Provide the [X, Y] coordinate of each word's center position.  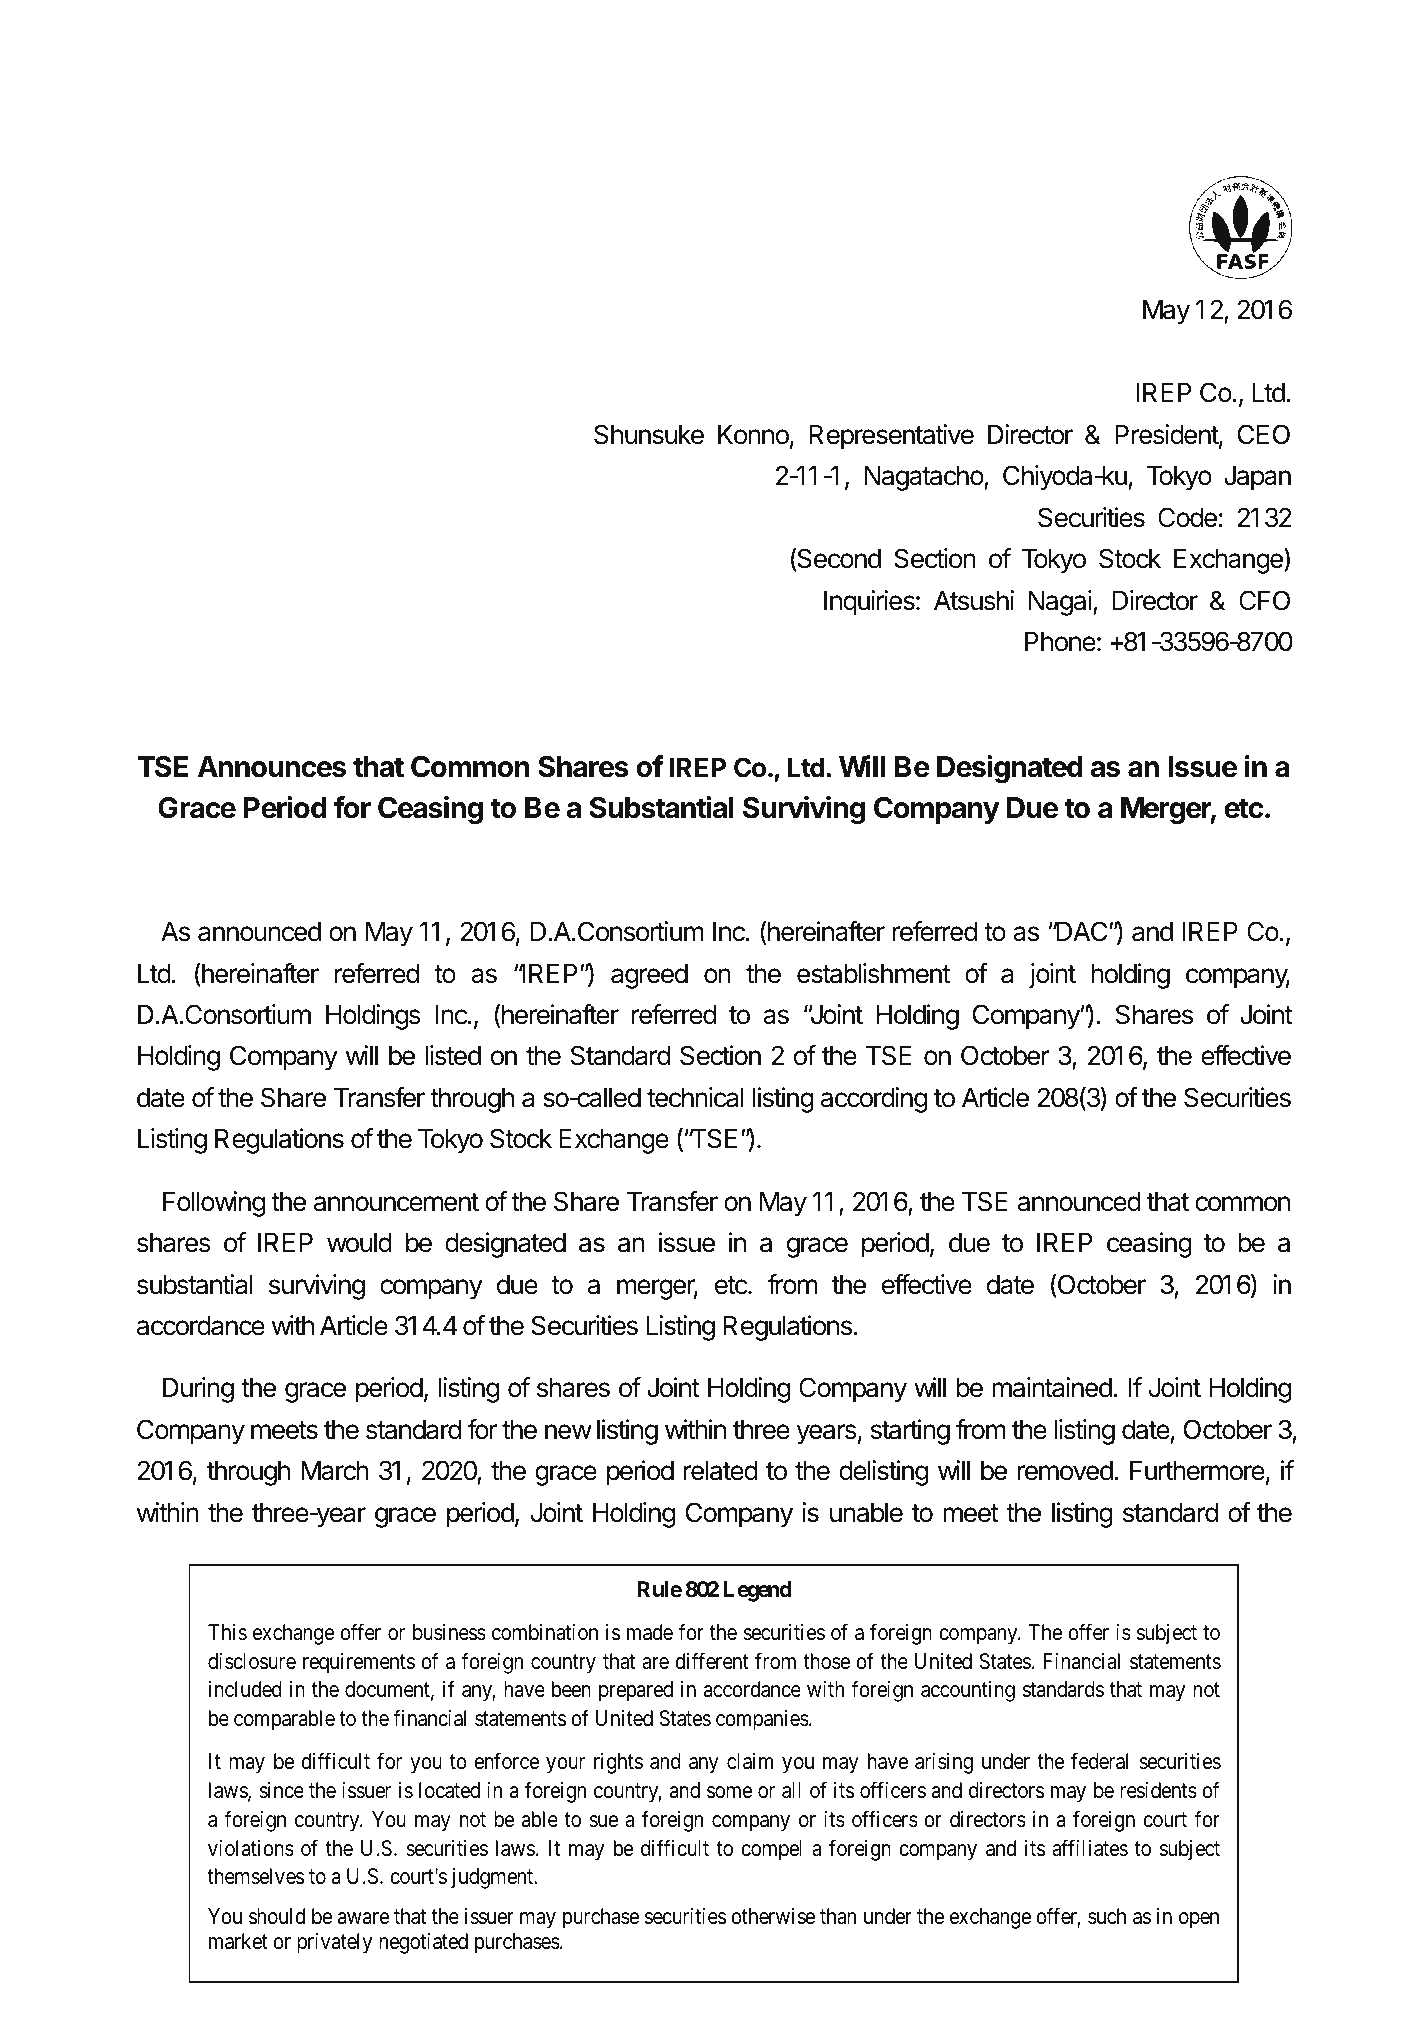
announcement [396, 1202]
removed [1065, 1471]
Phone [1060, 642]
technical [695, 1097]
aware [364, 1918]
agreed [649, 976]
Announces [272, 767]
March [335, 1471]
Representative [891, 437]
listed [453, 1055]
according [874, 1100]
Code [1187, 517]
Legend [758, 1591]
